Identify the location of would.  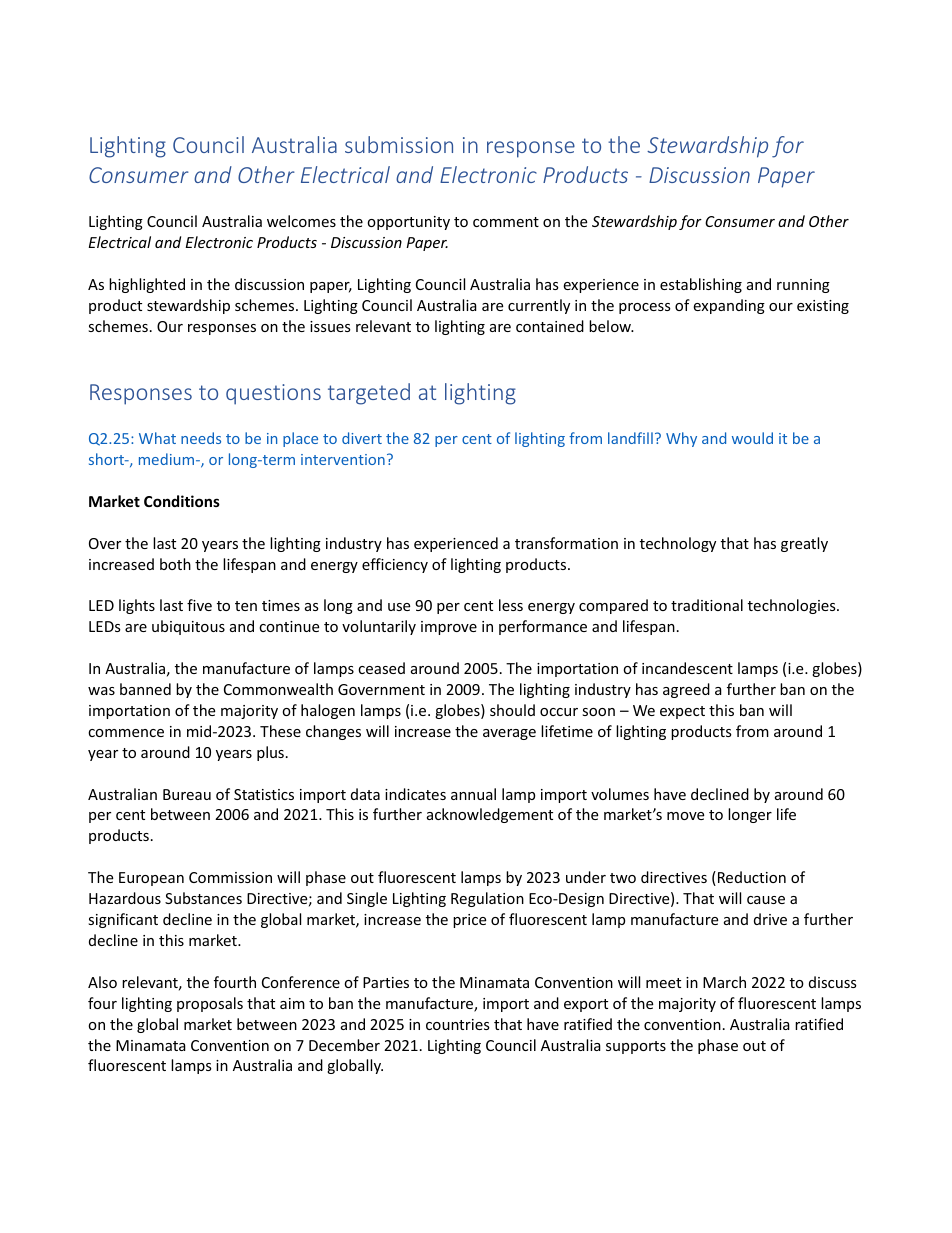
(752, 438).
